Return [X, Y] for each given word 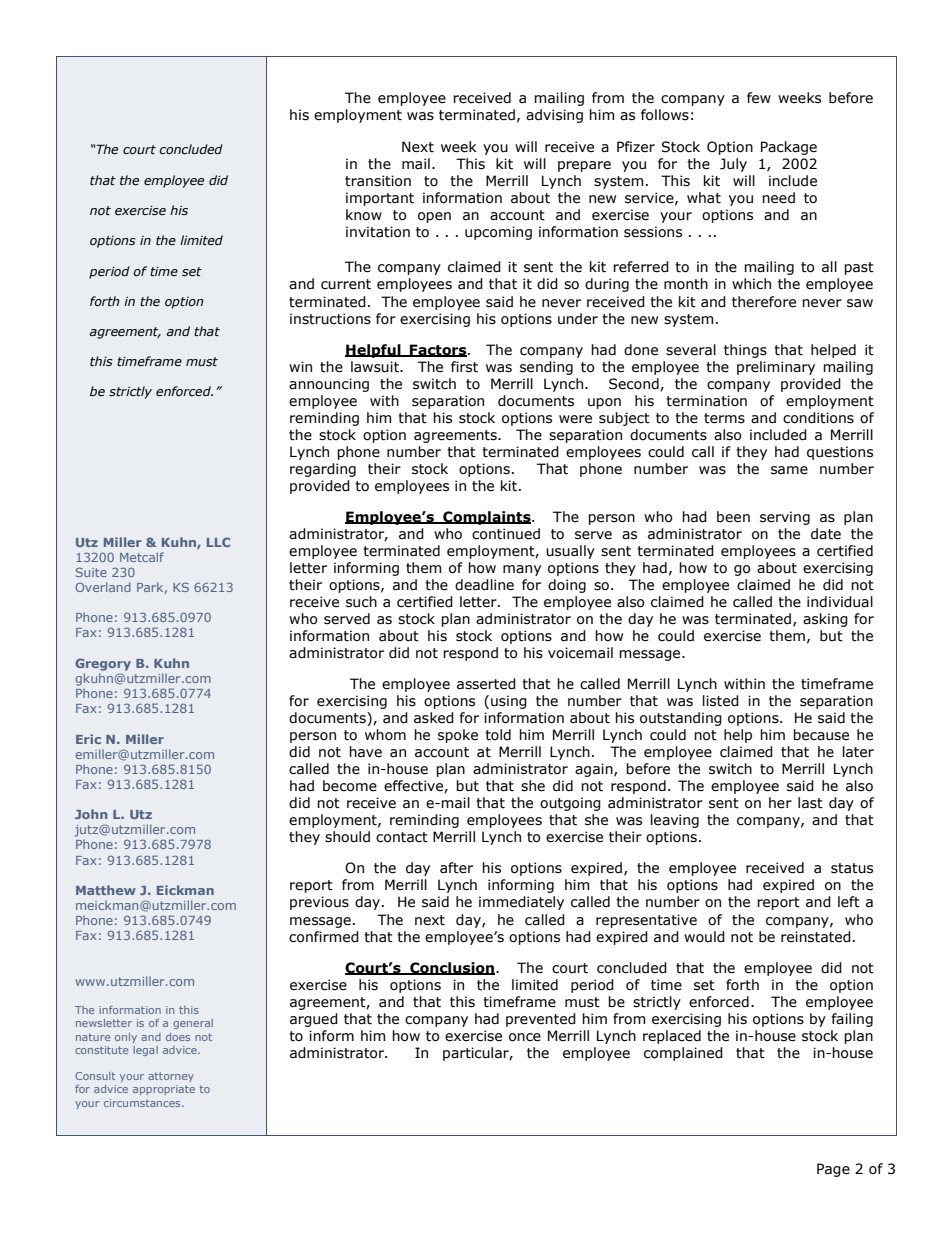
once [525, 1037]
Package [789, 148]
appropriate [164, 1090]
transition [378, 181]
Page [833, 1170]
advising [554, 116]
